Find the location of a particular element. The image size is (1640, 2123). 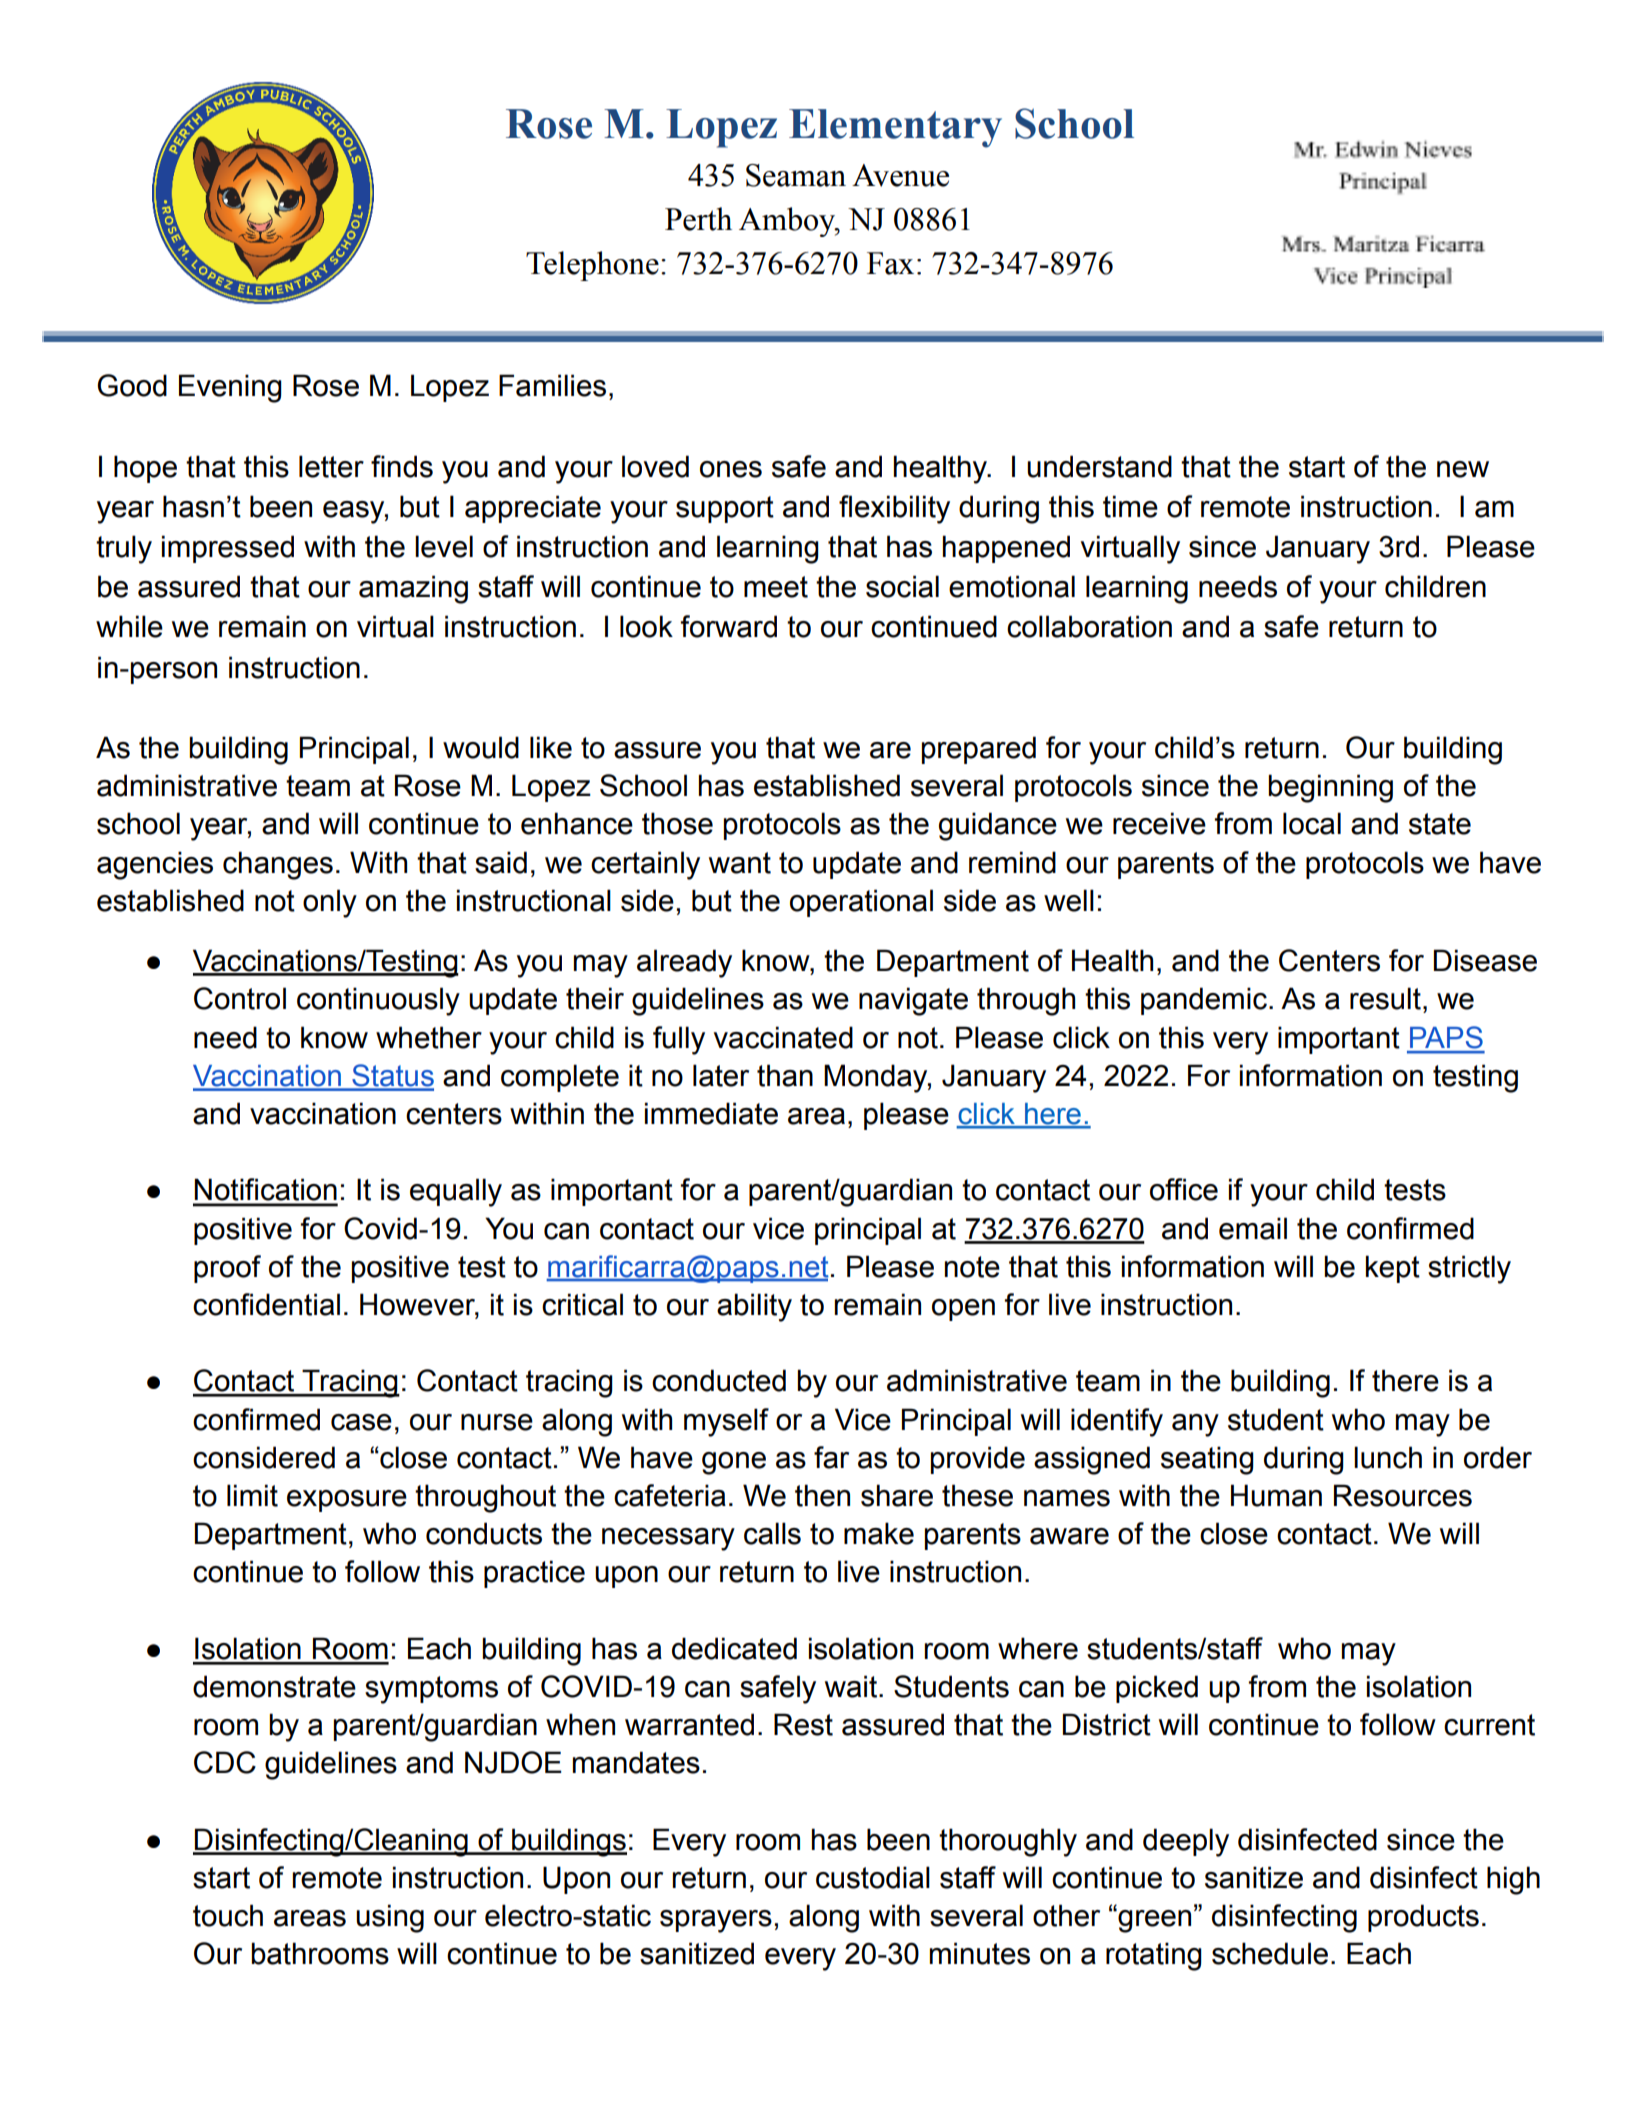

Evening is located at coordinates (230, 388).
